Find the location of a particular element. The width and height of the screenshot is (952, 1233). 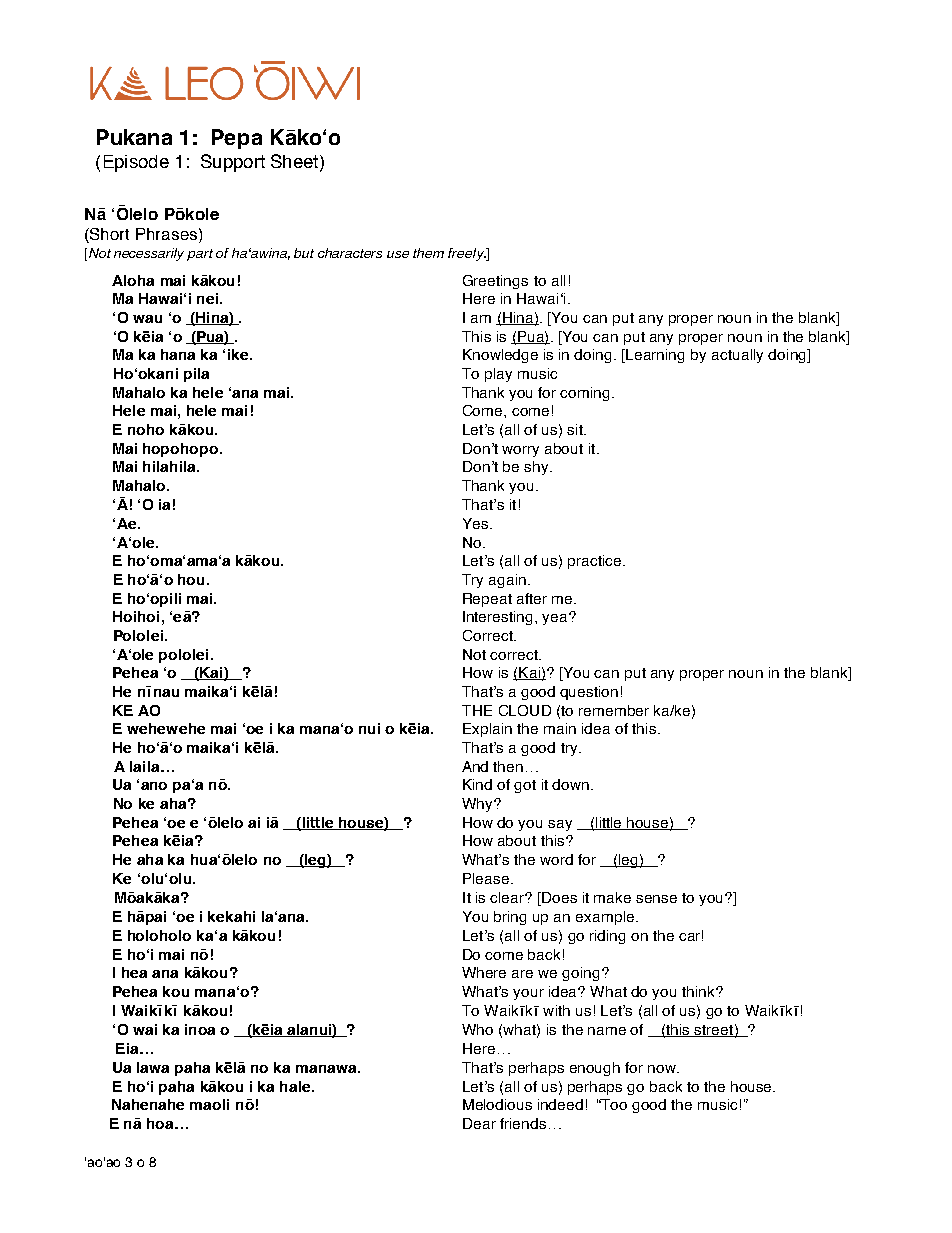

sit is located at coordinates (576, 429).
